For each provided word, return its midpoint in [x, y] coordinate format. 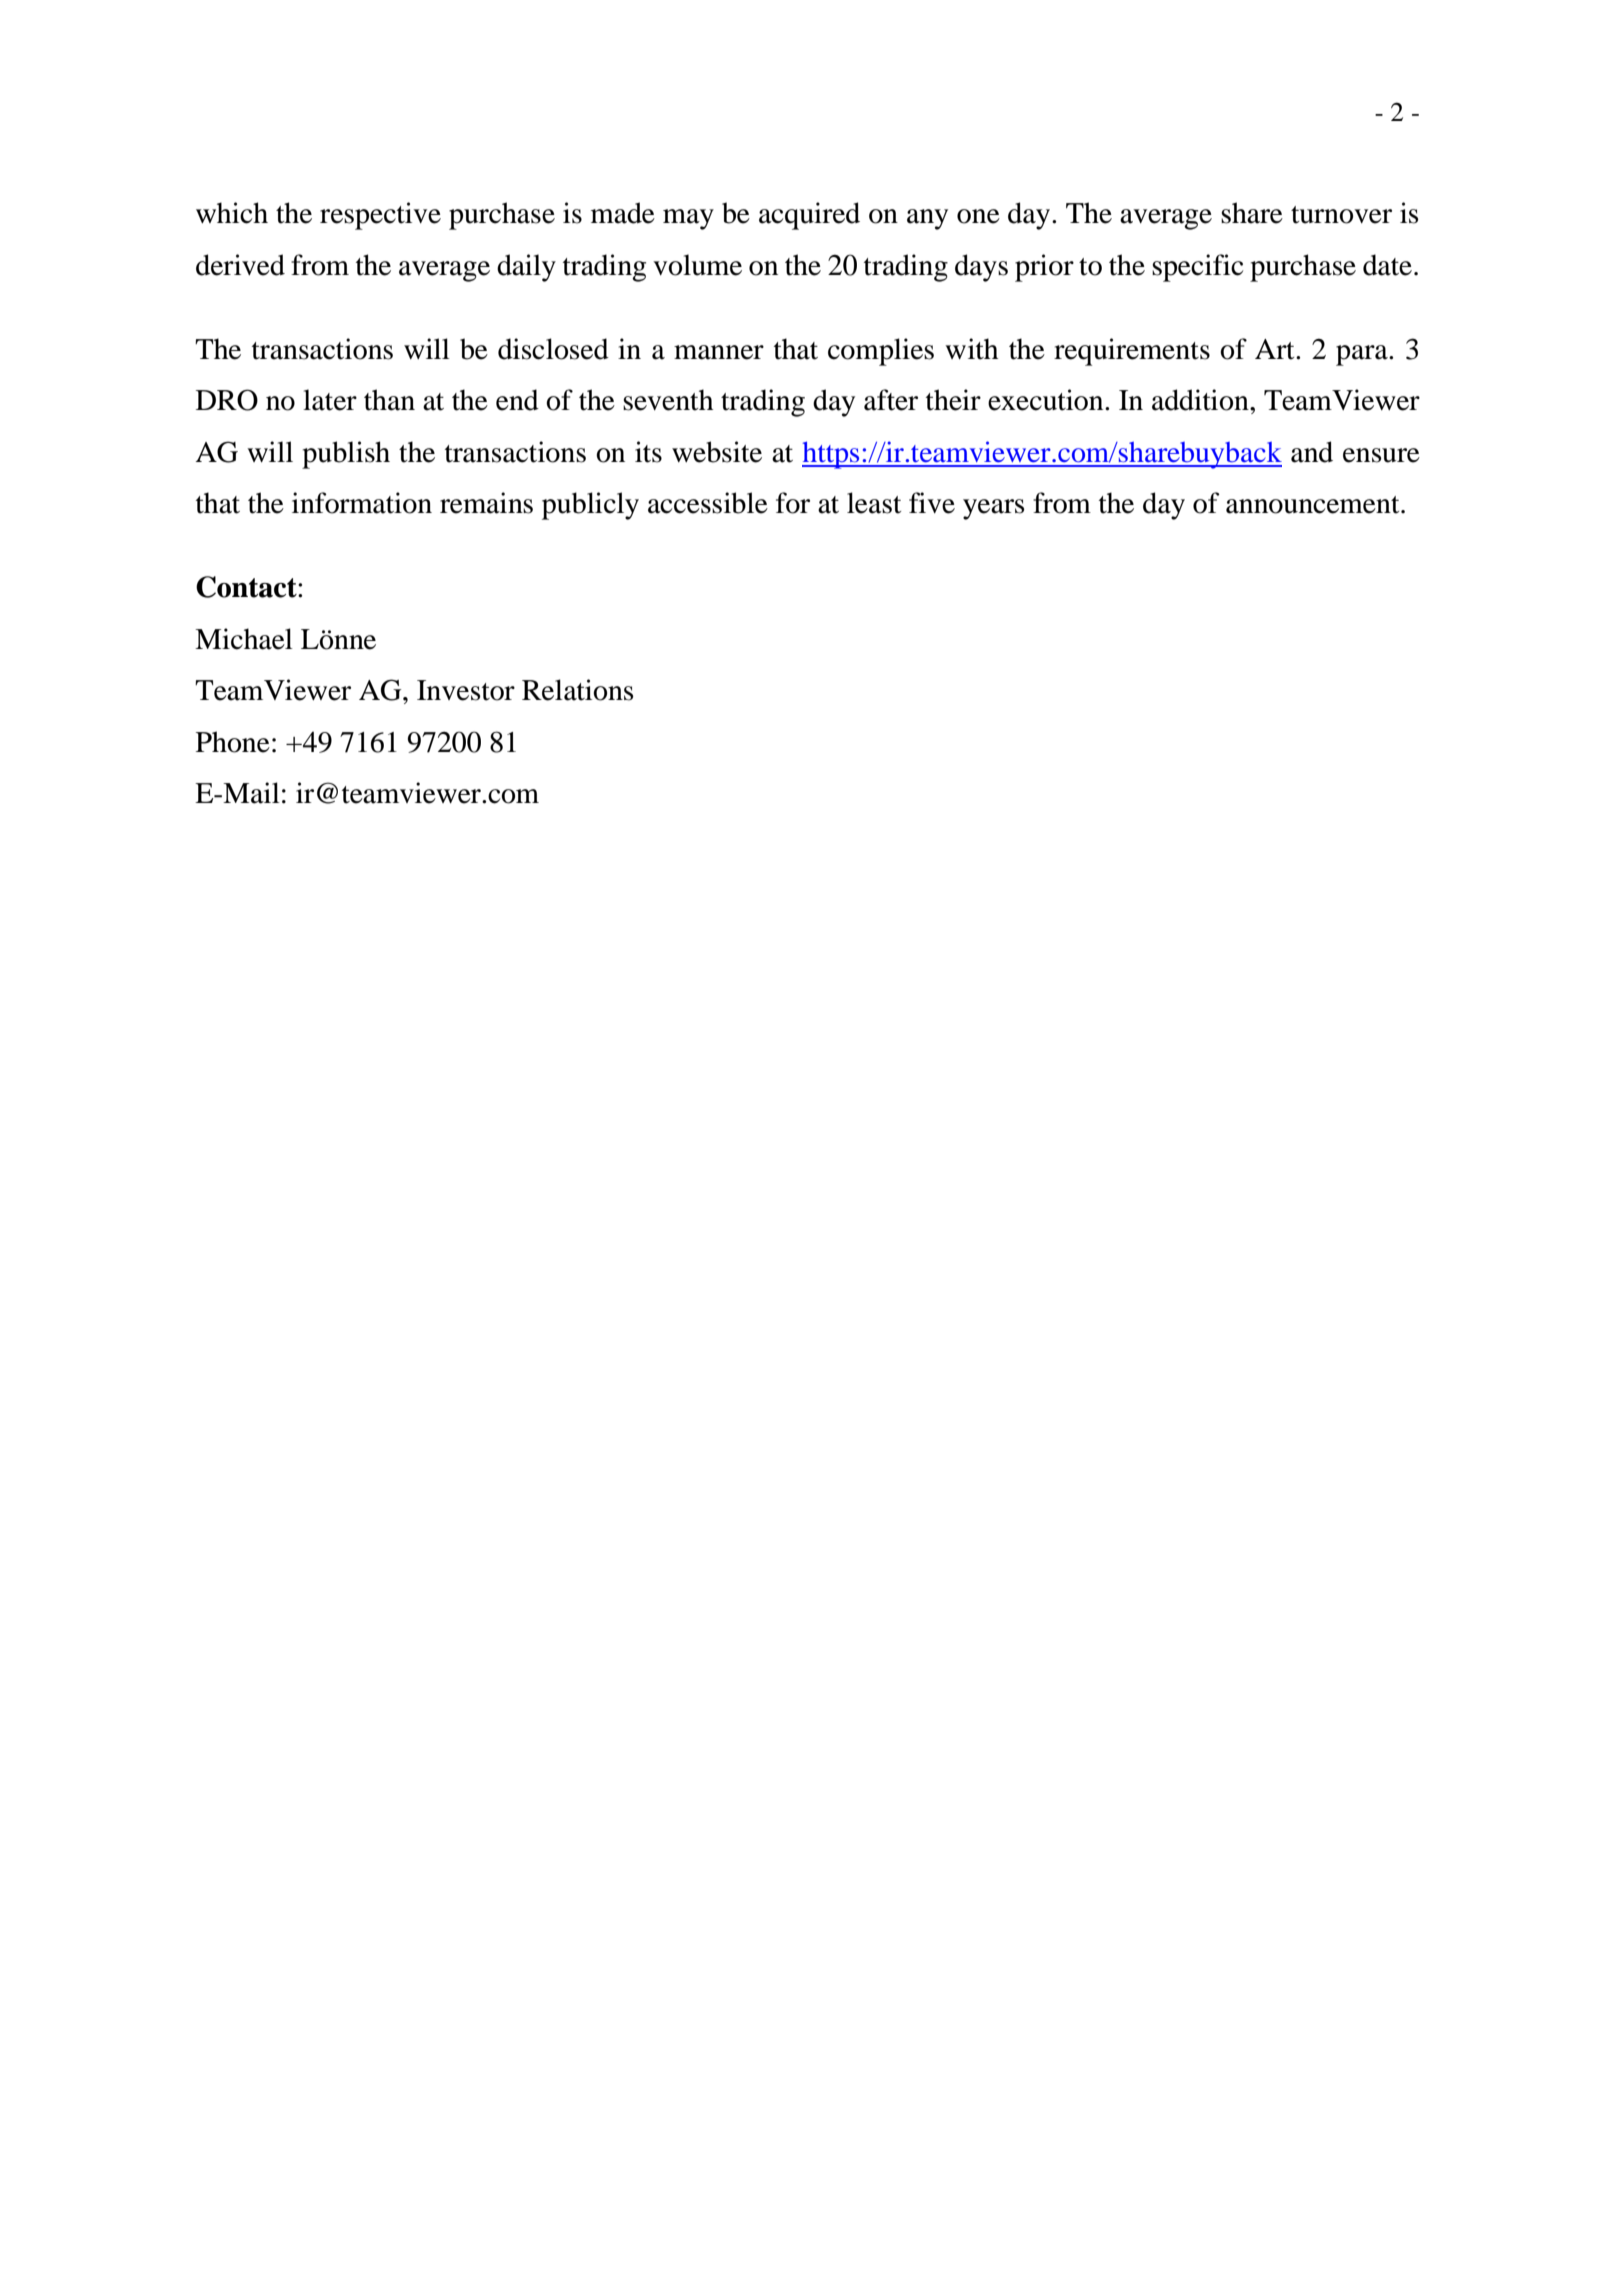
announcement [1314, 505]
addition [1201, 400]
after [891, 400]
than [389, 400]
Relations [577, 690]
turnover [1341, 215]
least [874, 503]
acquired [809, 216]
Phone [233, 742]
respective [380, 216]
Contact [247, 587]
